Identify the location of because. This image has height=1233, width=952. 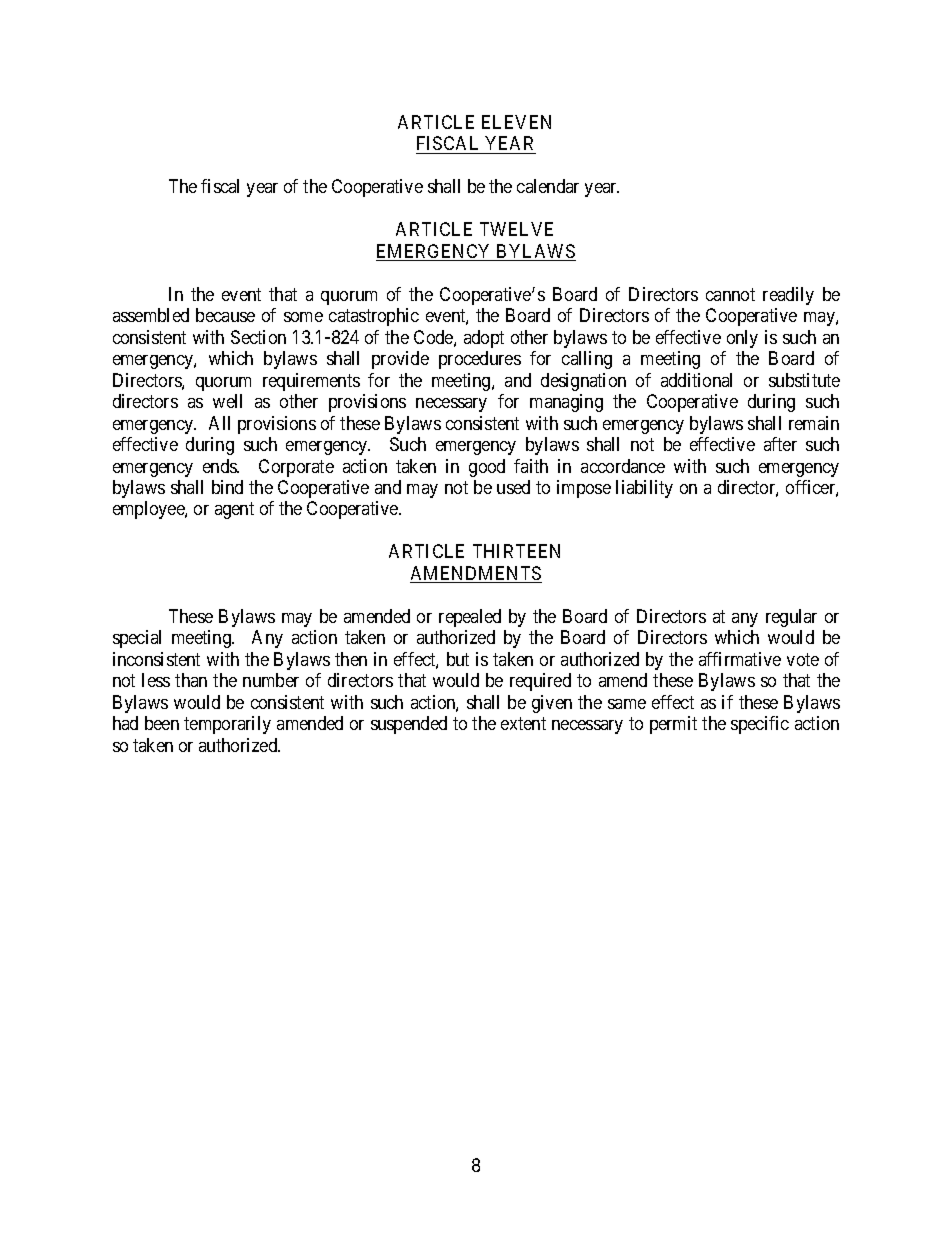
(225, 315).
